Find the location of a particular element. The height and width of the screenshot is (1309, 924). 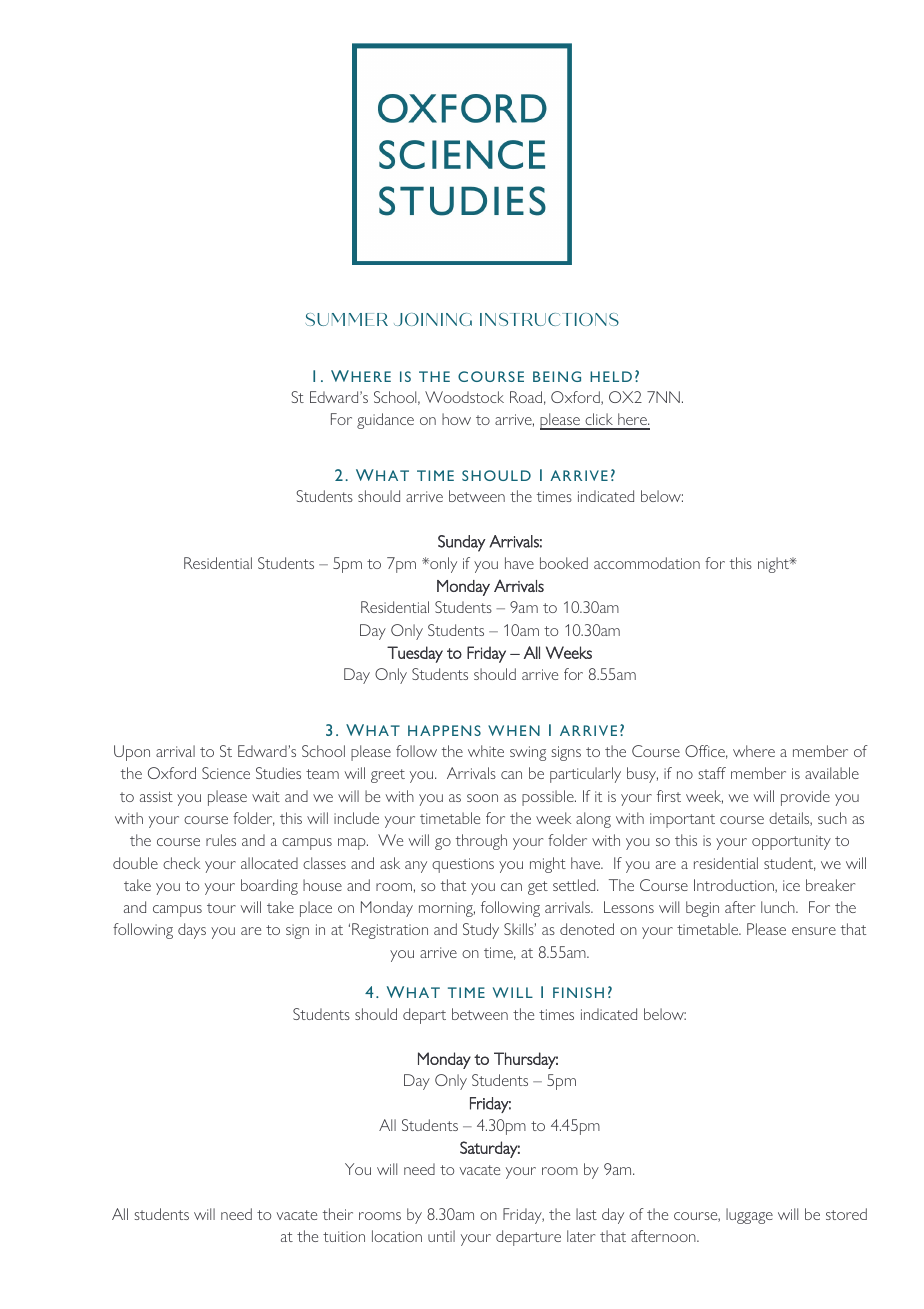

soon is located at coordinates (482, 798).
